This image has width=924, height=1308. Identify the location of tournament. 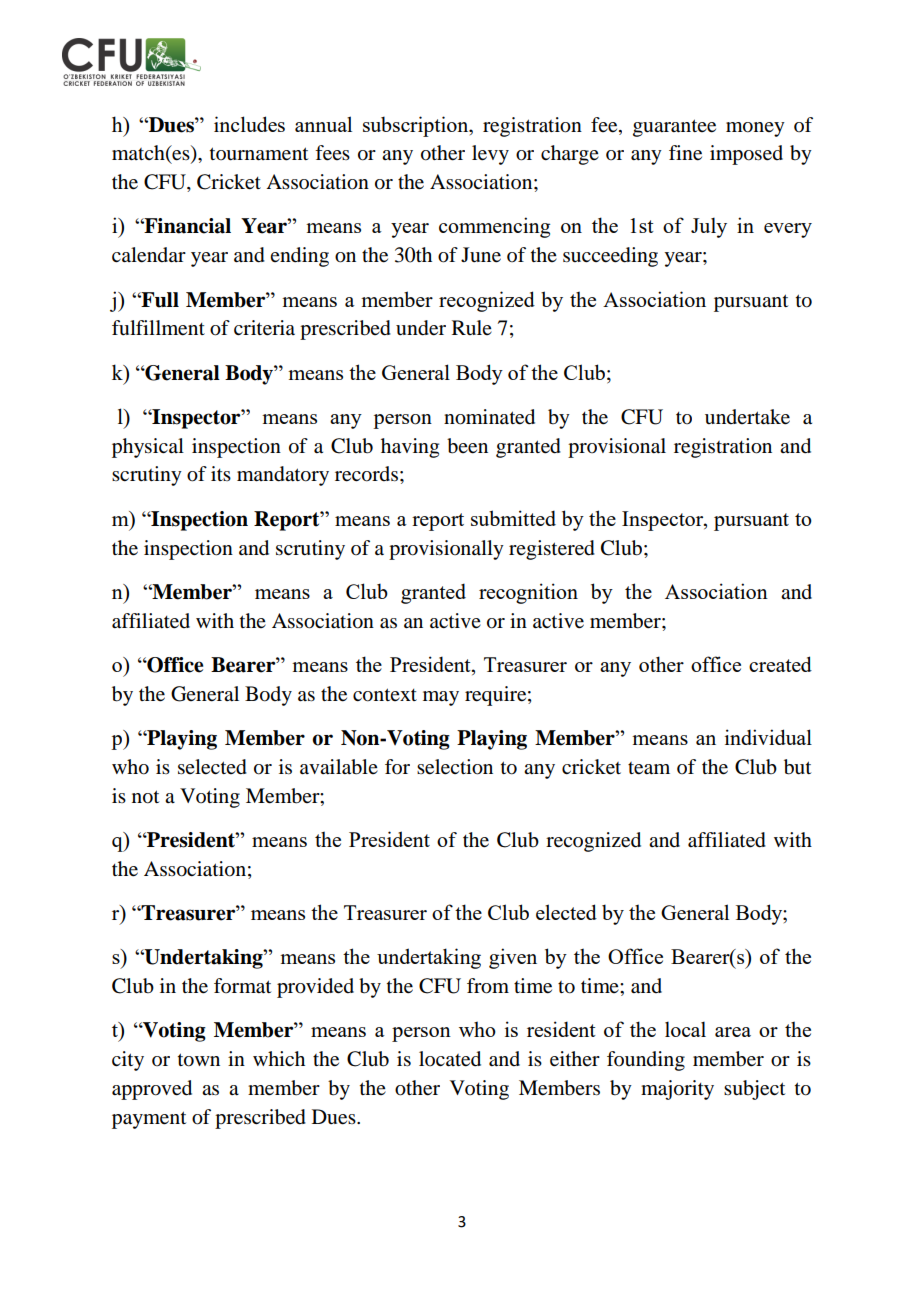
(259, 154).
